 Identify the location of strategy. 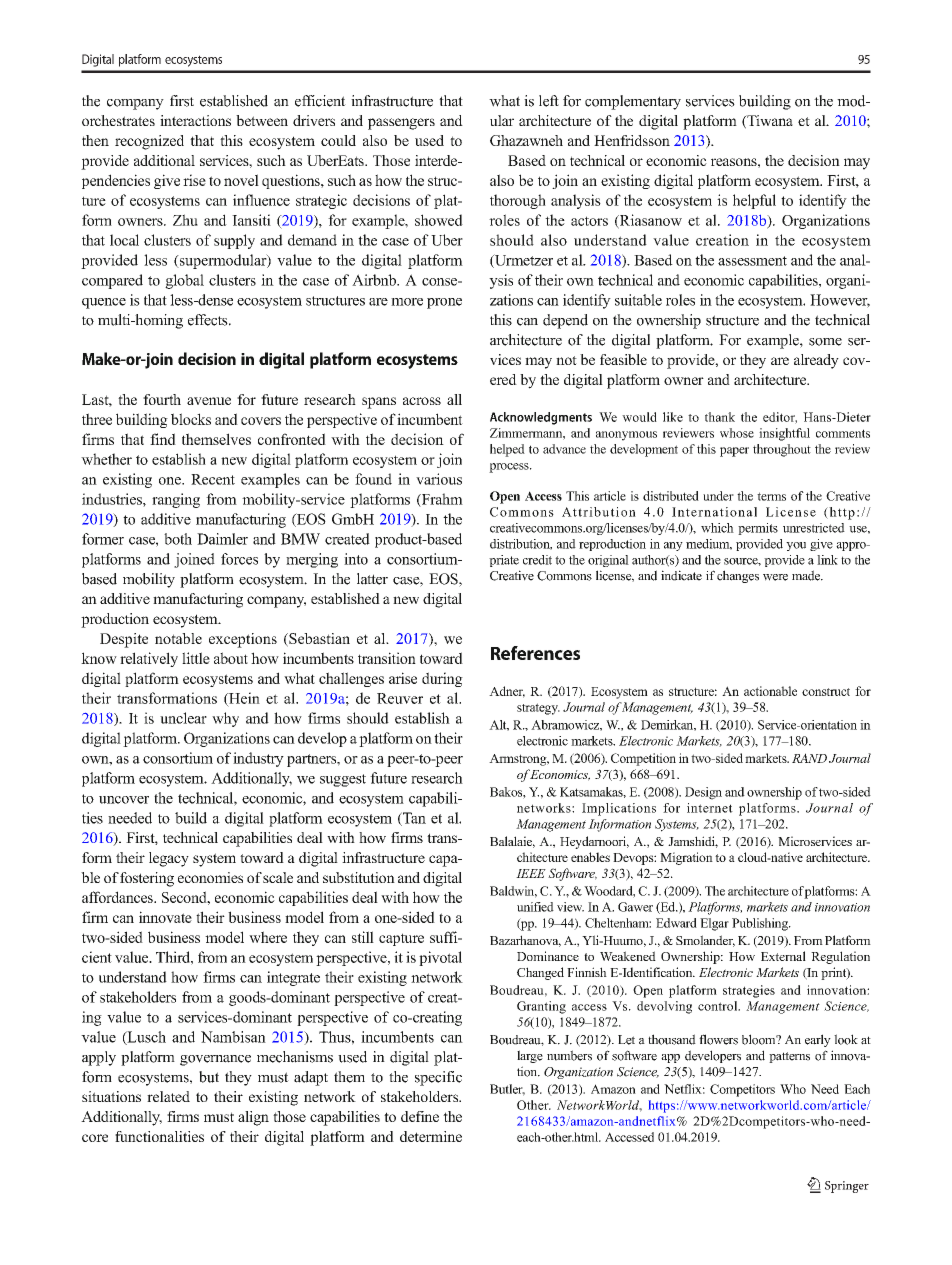
(538, 709).
